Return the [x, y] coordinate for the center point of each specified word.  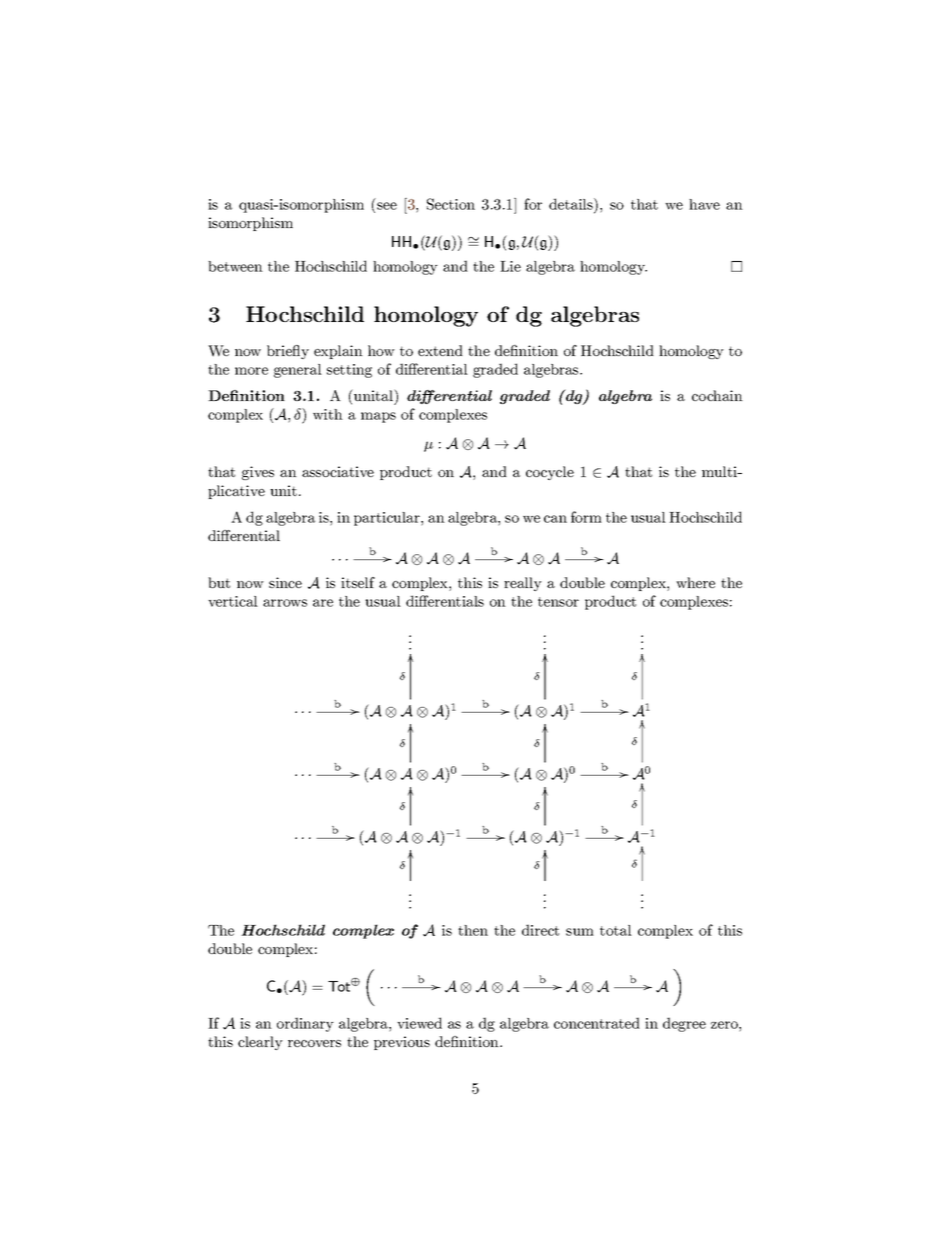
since [285, 582]
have [704, 204]
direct [540, 930]
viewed [419, 1023]
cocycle [550, 473]
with [328, 414]
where [695, 582]
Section [451, 204]
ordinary [305, 1024]
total [616, 930]
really [523, 584]
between [235, 266]
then [473, 930]
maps [378, 417]
